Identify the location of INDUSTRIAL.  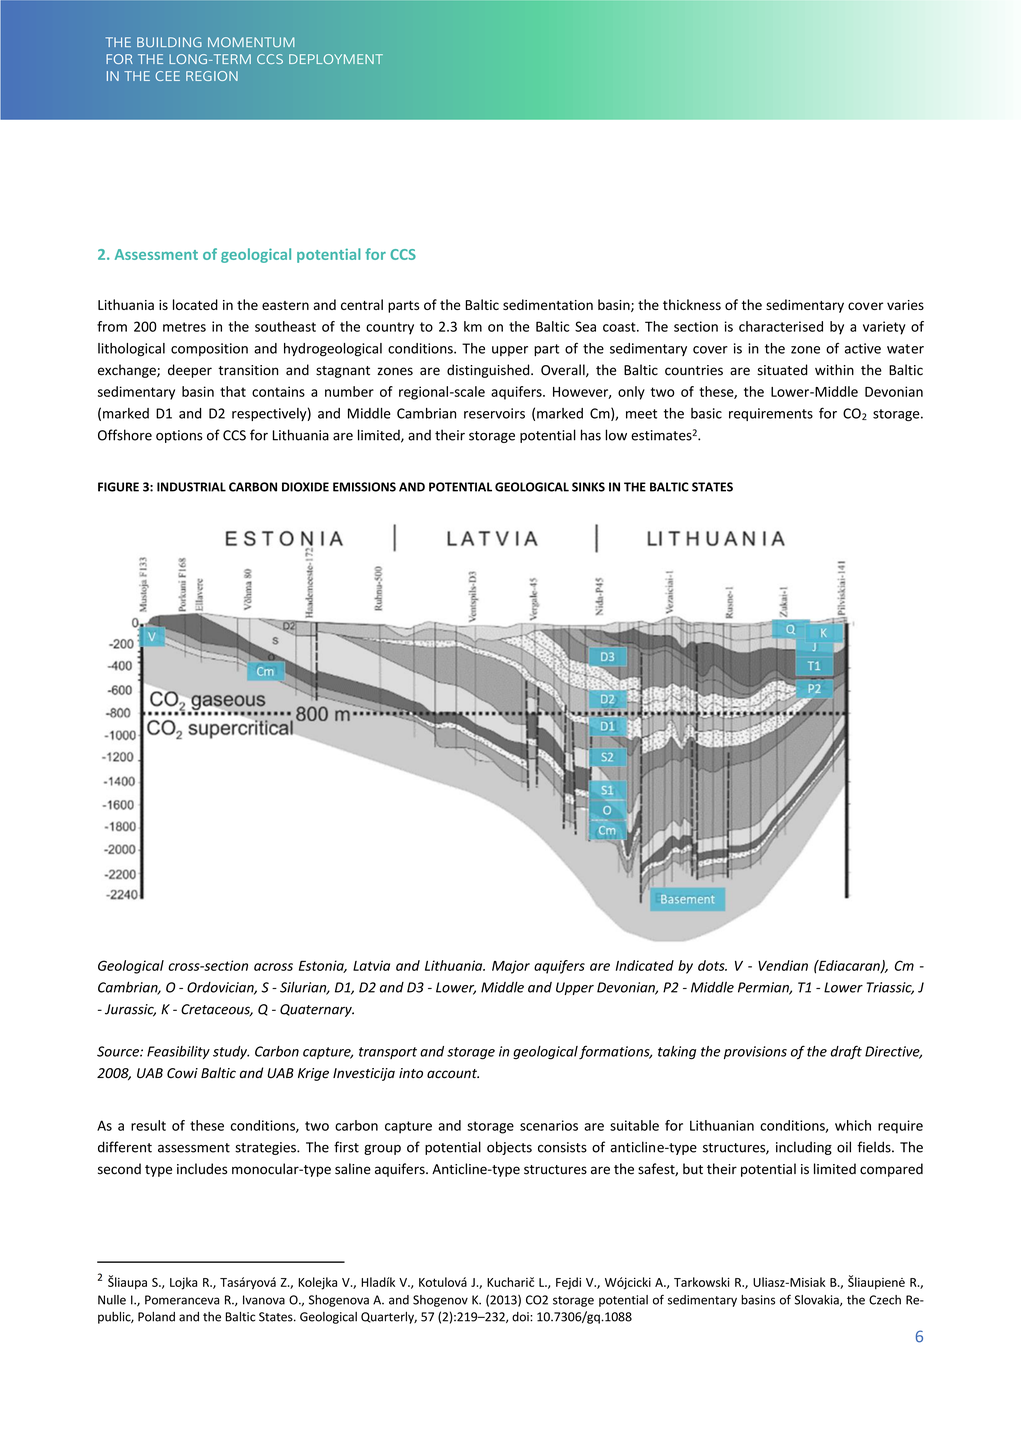
(191, 487).
